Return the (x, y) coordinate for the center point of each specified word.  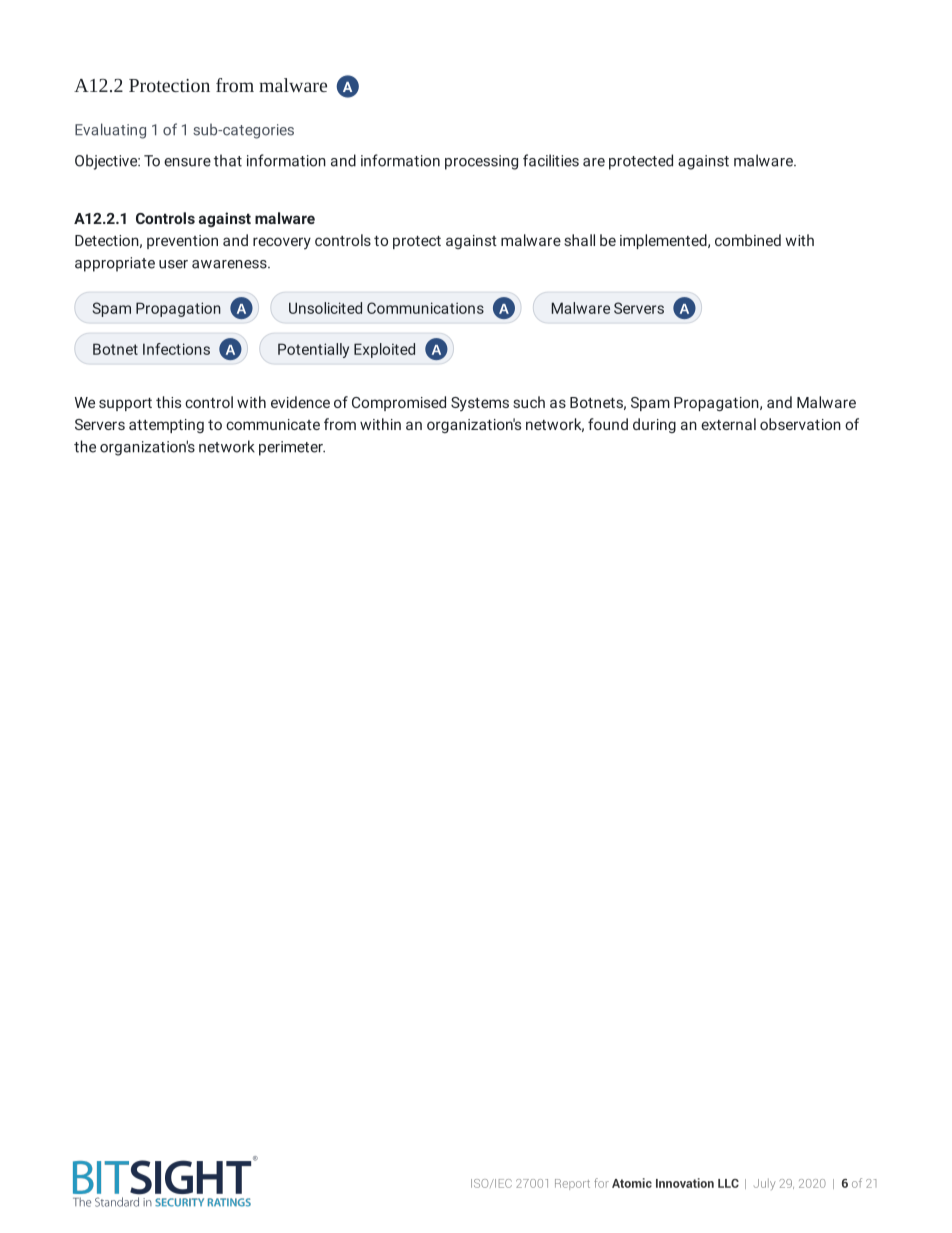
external (728, 424)
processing (481, 162)
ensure (187, 162)
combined (748, 240)
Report (572, 1184)
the (85, 446)
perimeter (292, 448)
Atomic (632, 1183)
